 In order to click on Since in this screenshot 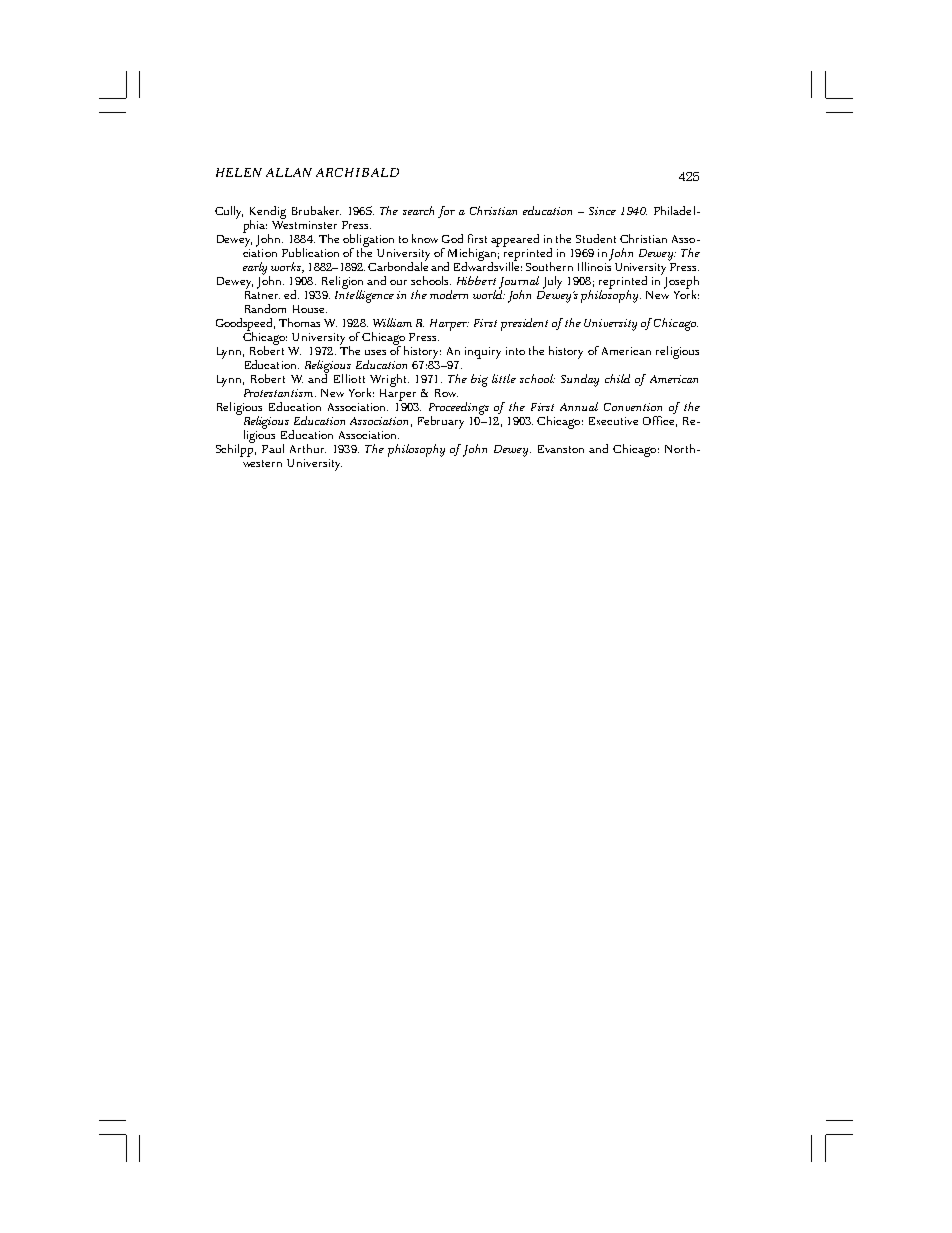, I will do `click(602, 211)`.
